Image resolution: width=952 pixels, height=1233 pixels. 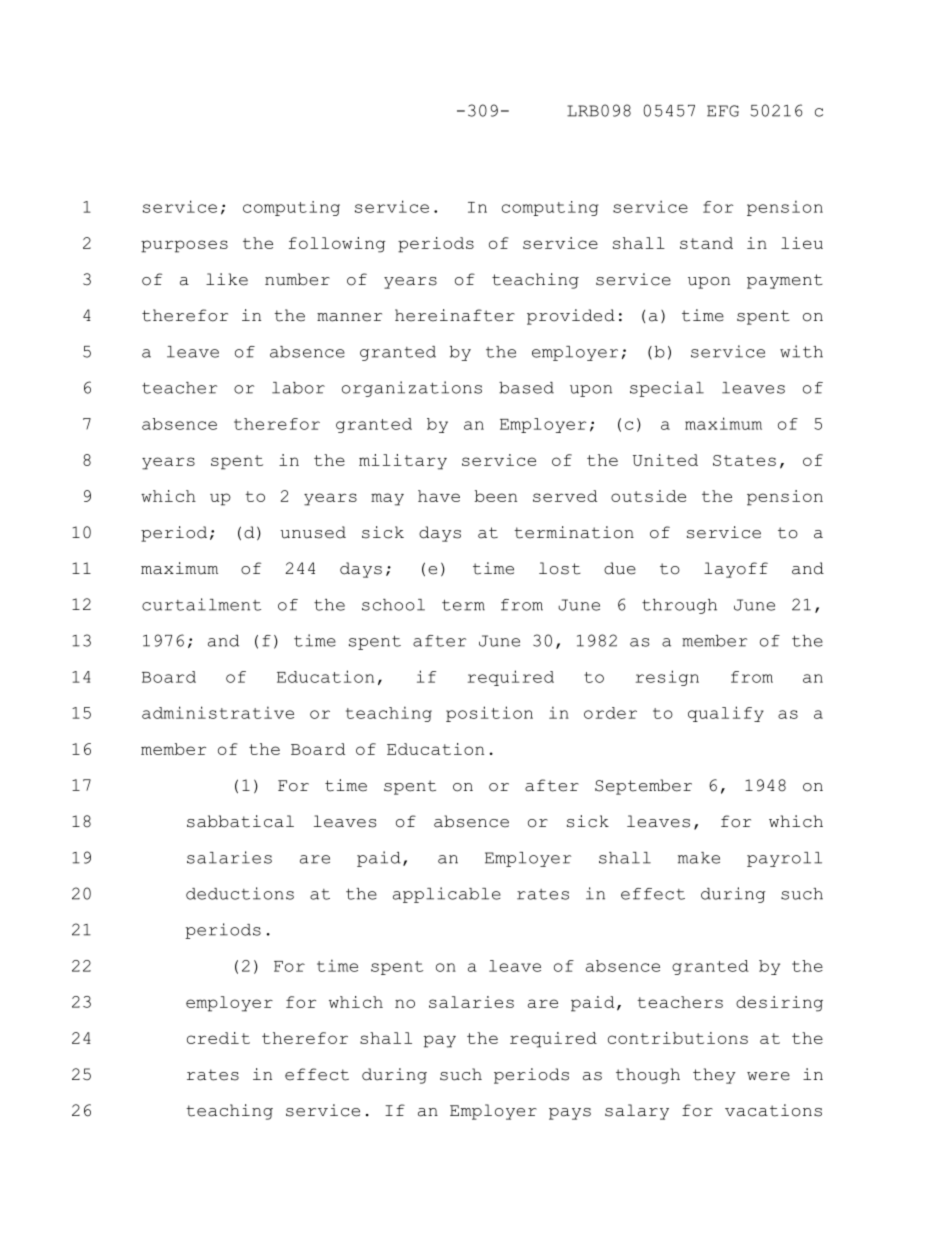 I want to click on make, so click(x=699, y=858).
